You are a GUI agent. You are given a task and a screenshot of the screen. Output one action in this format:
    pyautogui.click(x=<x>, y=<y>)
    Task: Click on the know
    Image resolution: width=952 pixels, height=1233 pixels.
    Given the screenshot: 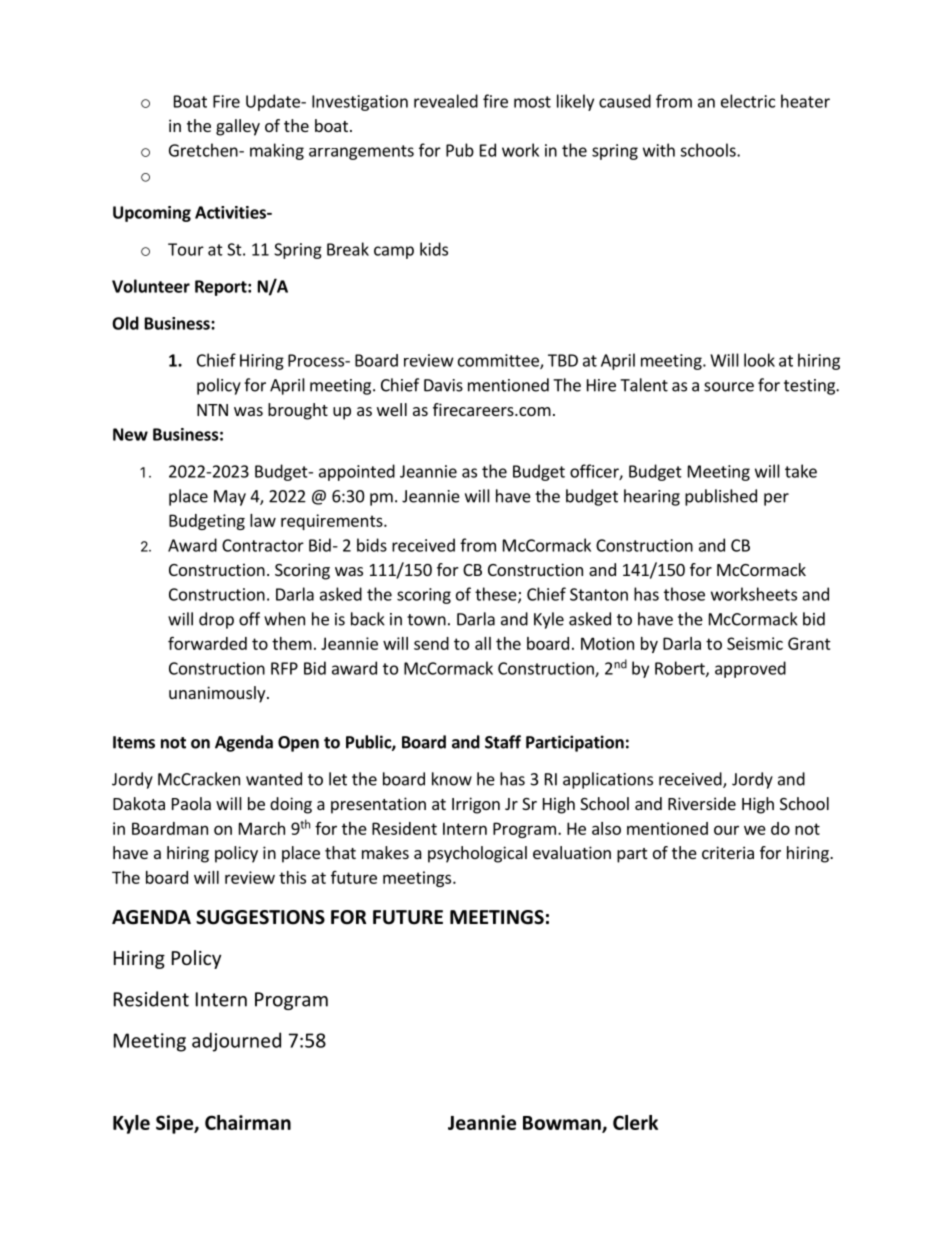 What is the action you would take?
    pyautogui.click(x=452, y=779)
